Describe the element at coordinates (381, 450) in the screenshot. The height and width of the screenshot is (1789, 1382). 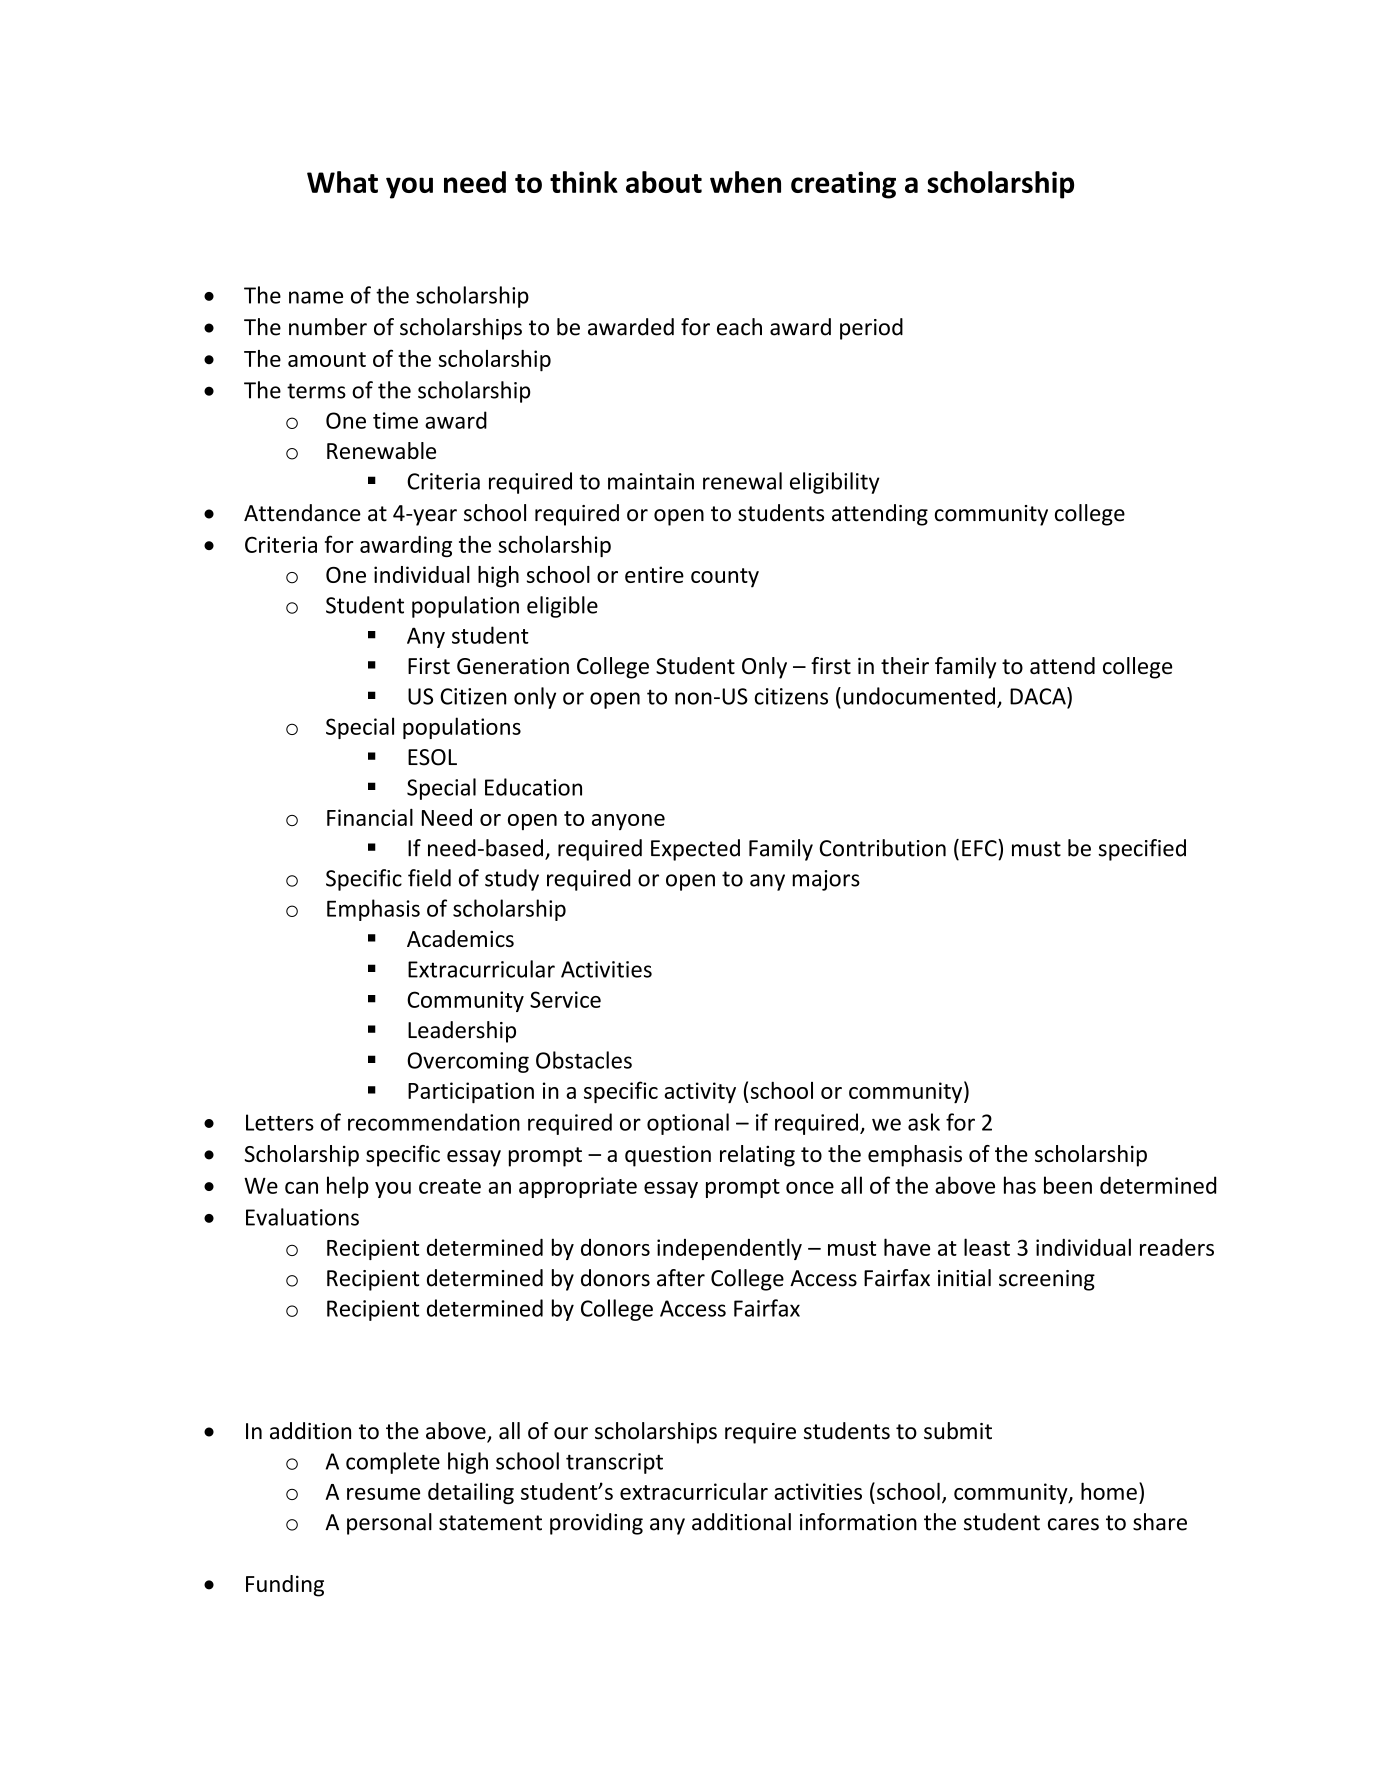
I see `Renewable` at that location.
